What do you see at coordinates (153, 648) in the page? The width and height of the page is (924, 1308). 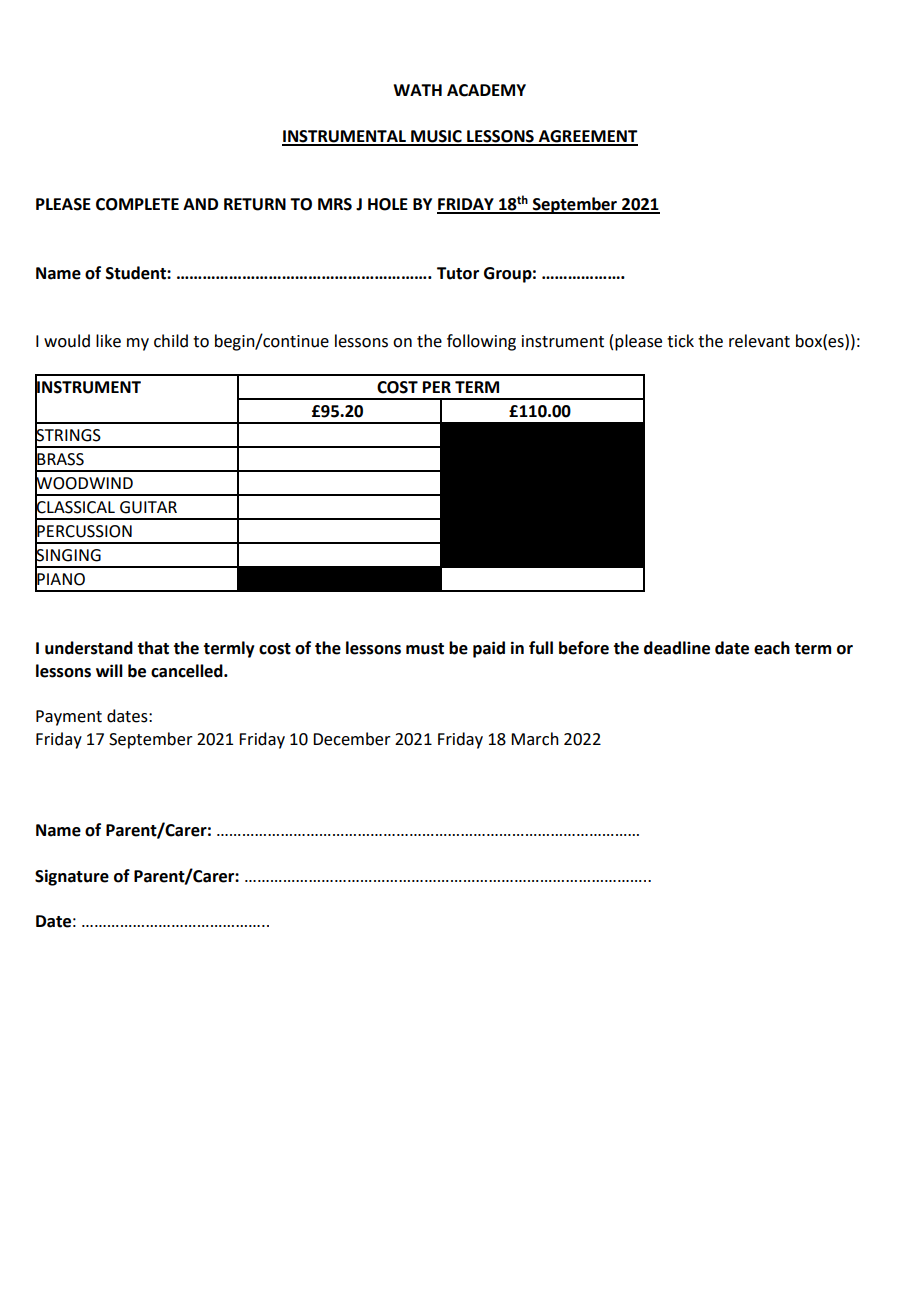 I see `that` at bounding box center [153, 648].
